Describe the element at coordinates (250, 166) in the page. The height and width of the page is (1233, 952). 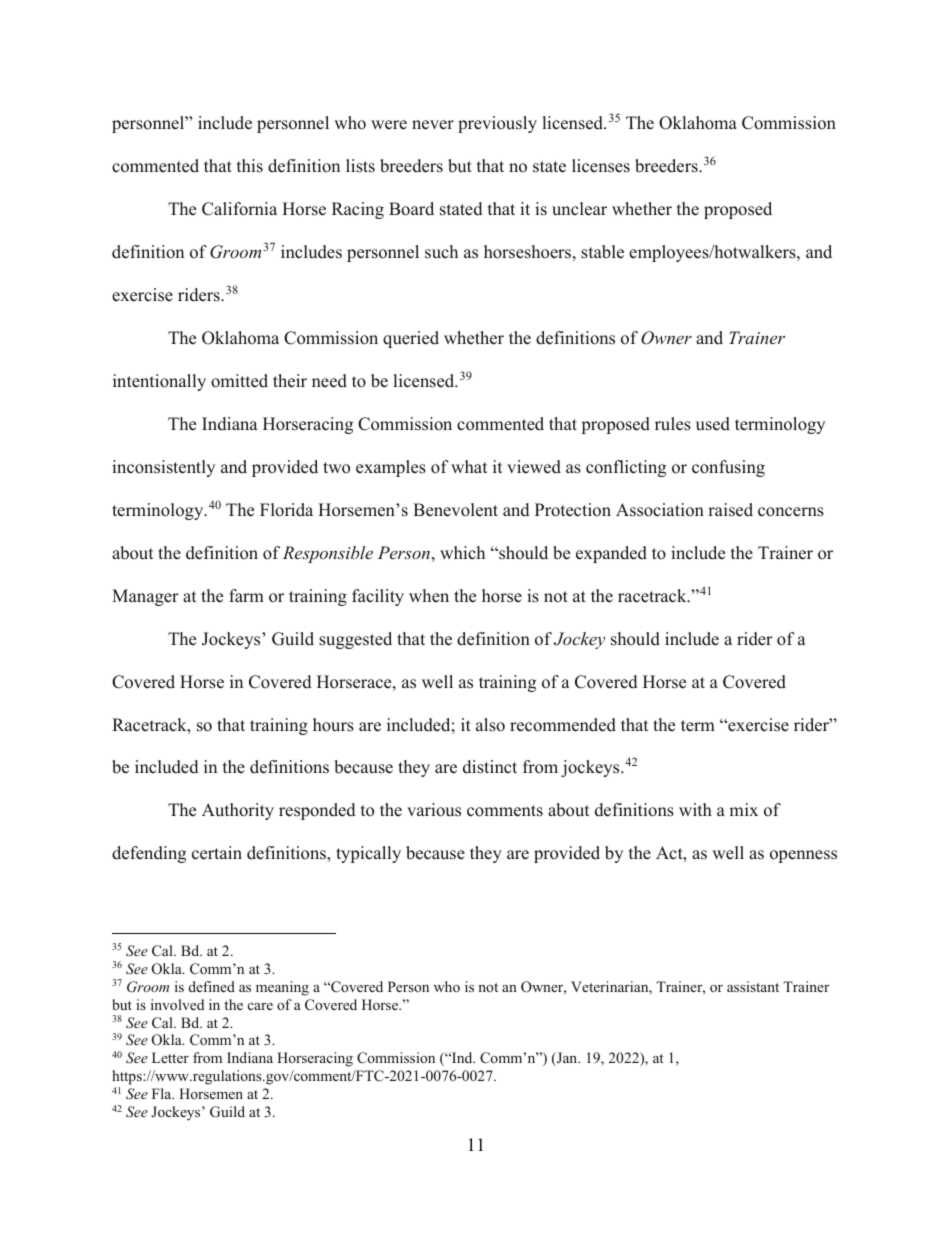
I see `this` at that location.
